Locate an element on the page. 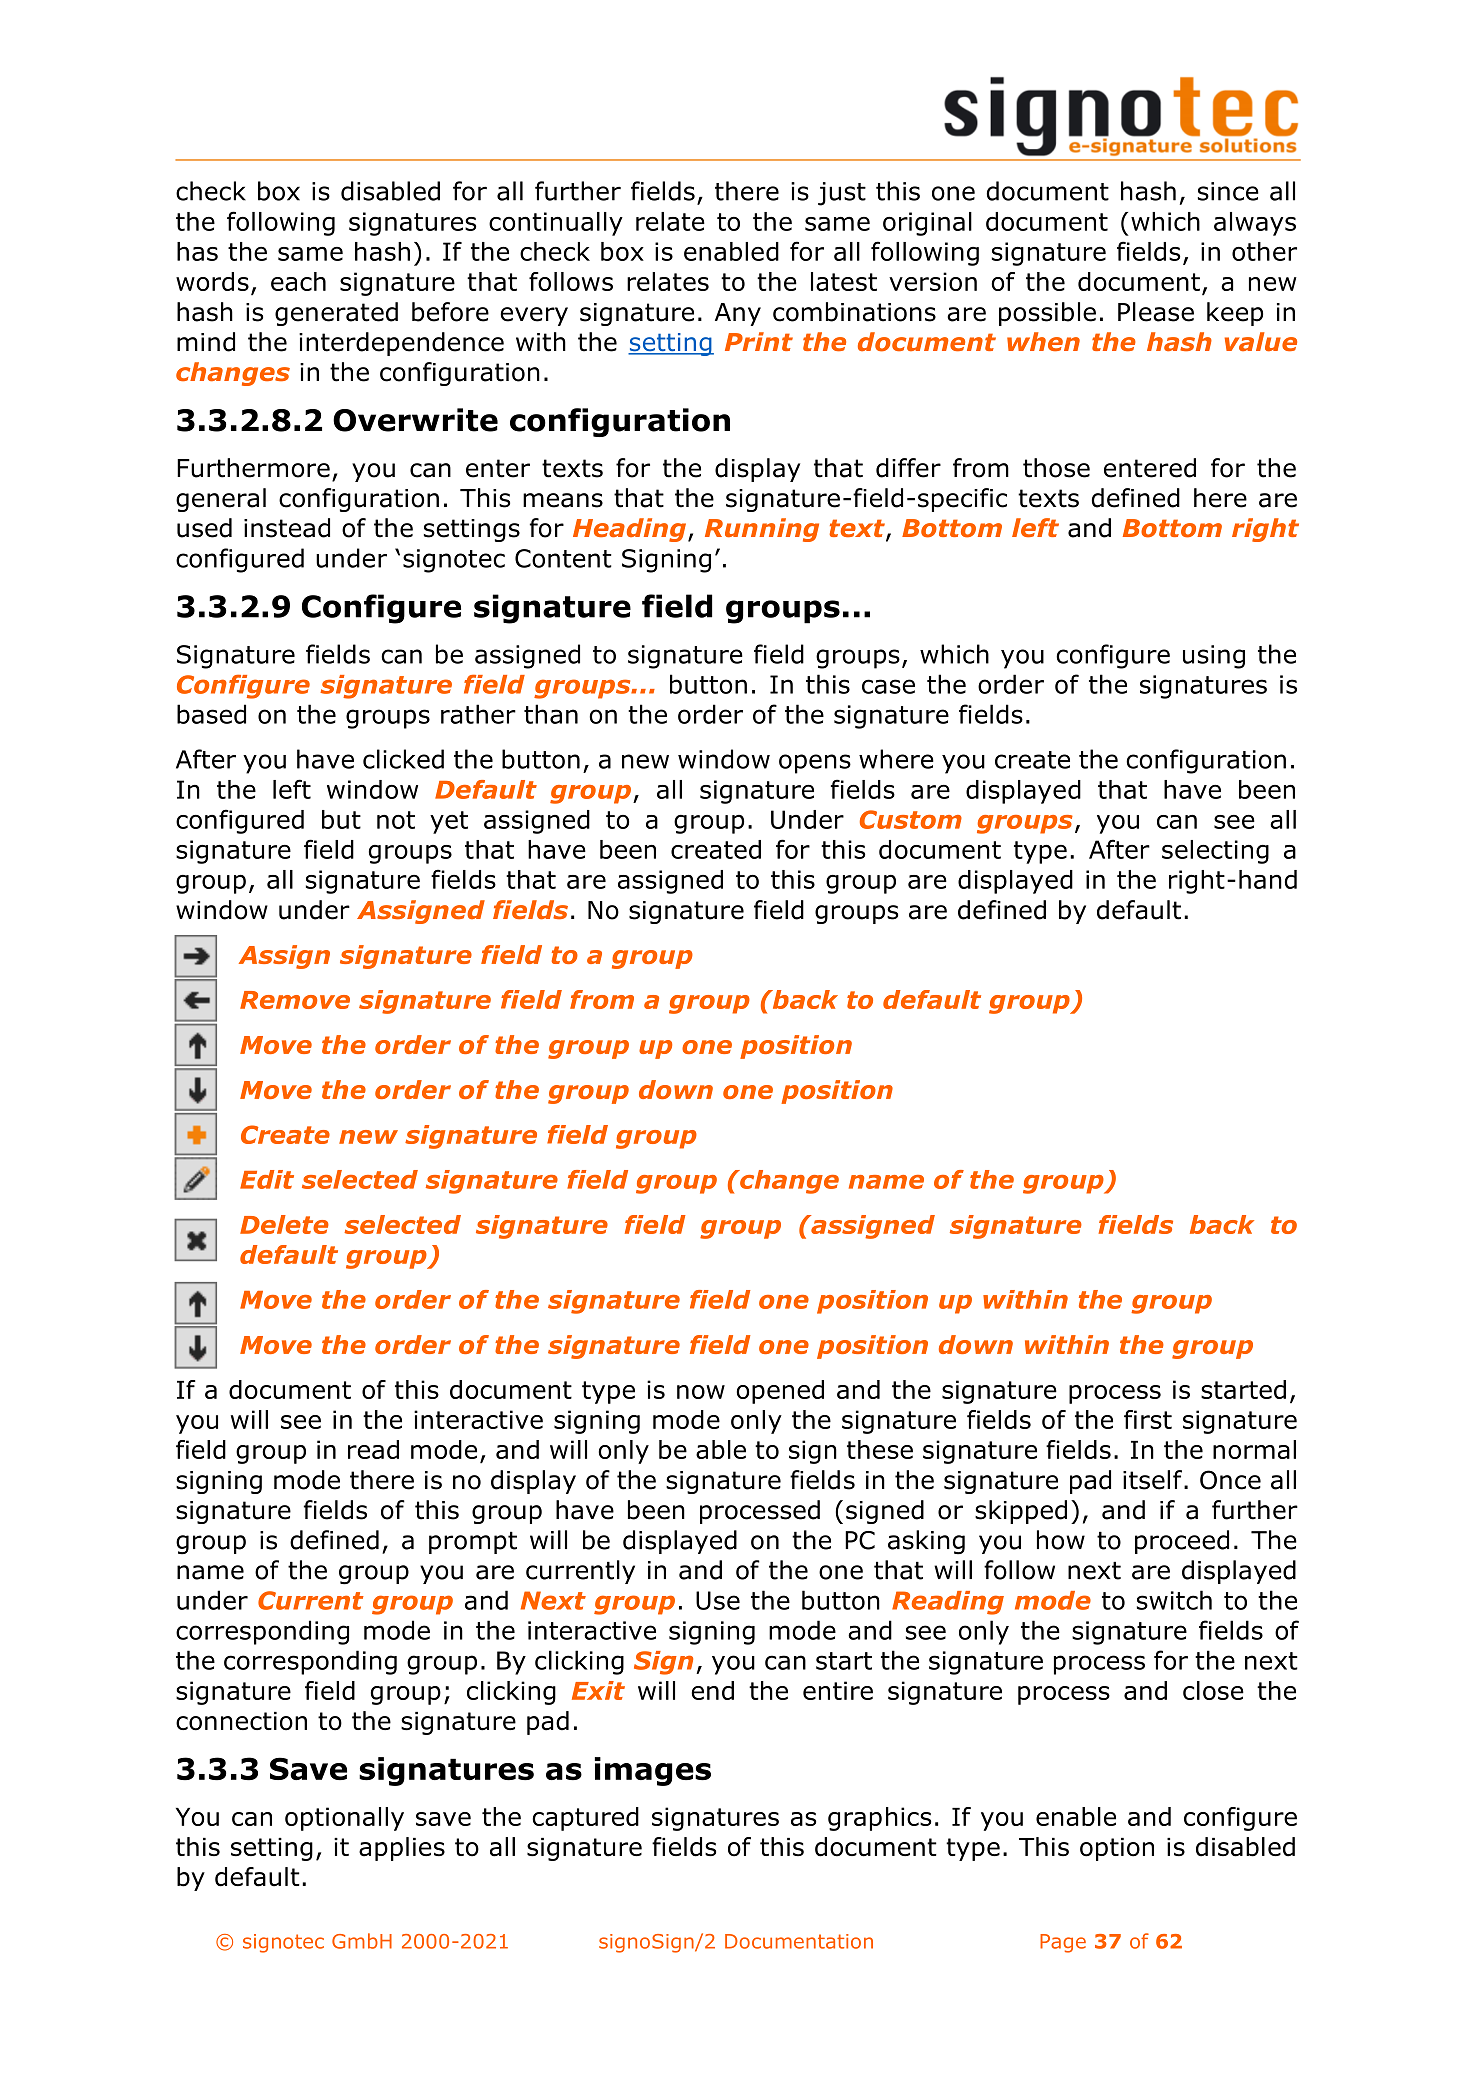 The width and height of the image is (1474, 2085). entire is located at coordinates (838, 1690).
